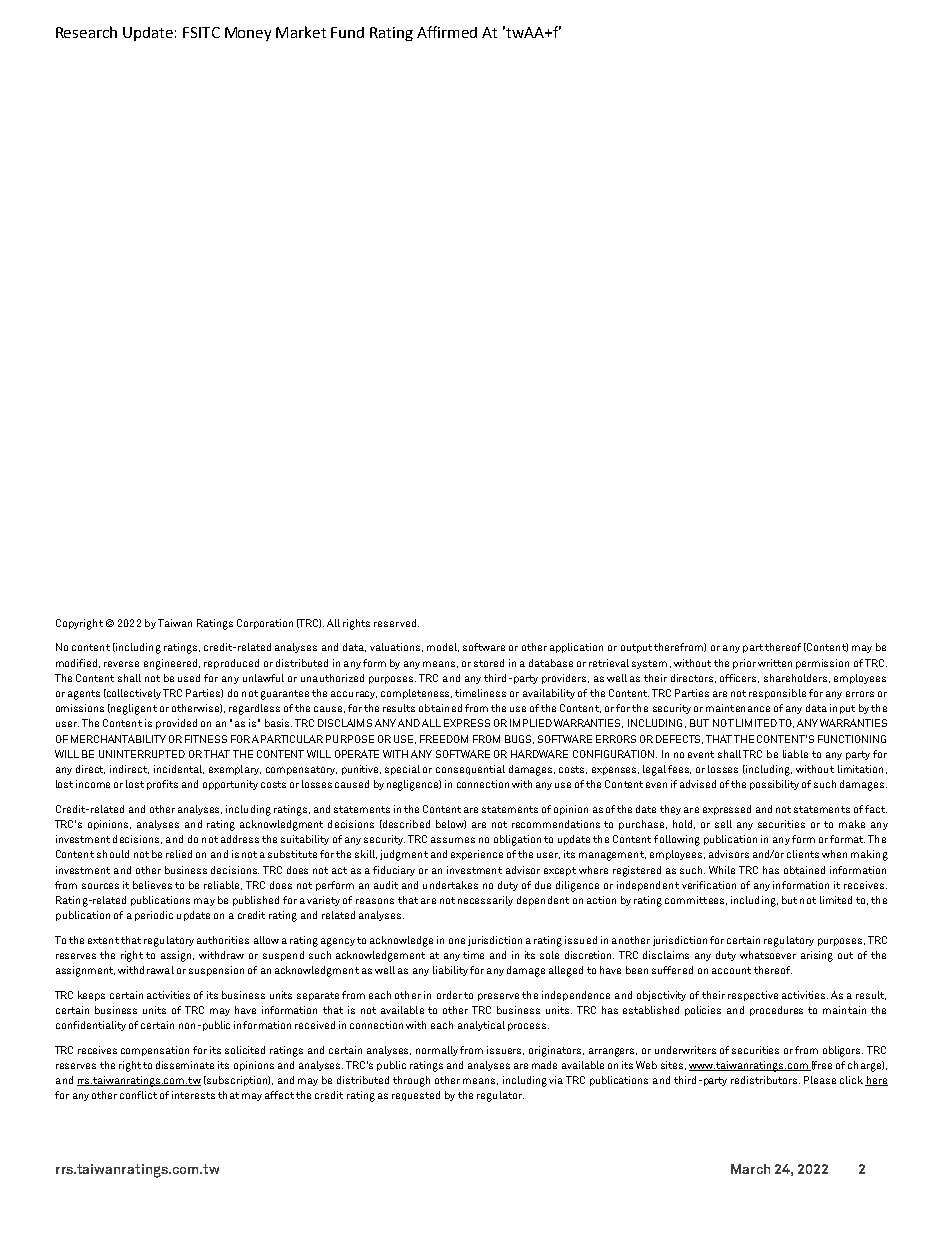  What do you see at coordinates (347, 32) in the page?
I see `Fund` at bounding box center [347, 32].
